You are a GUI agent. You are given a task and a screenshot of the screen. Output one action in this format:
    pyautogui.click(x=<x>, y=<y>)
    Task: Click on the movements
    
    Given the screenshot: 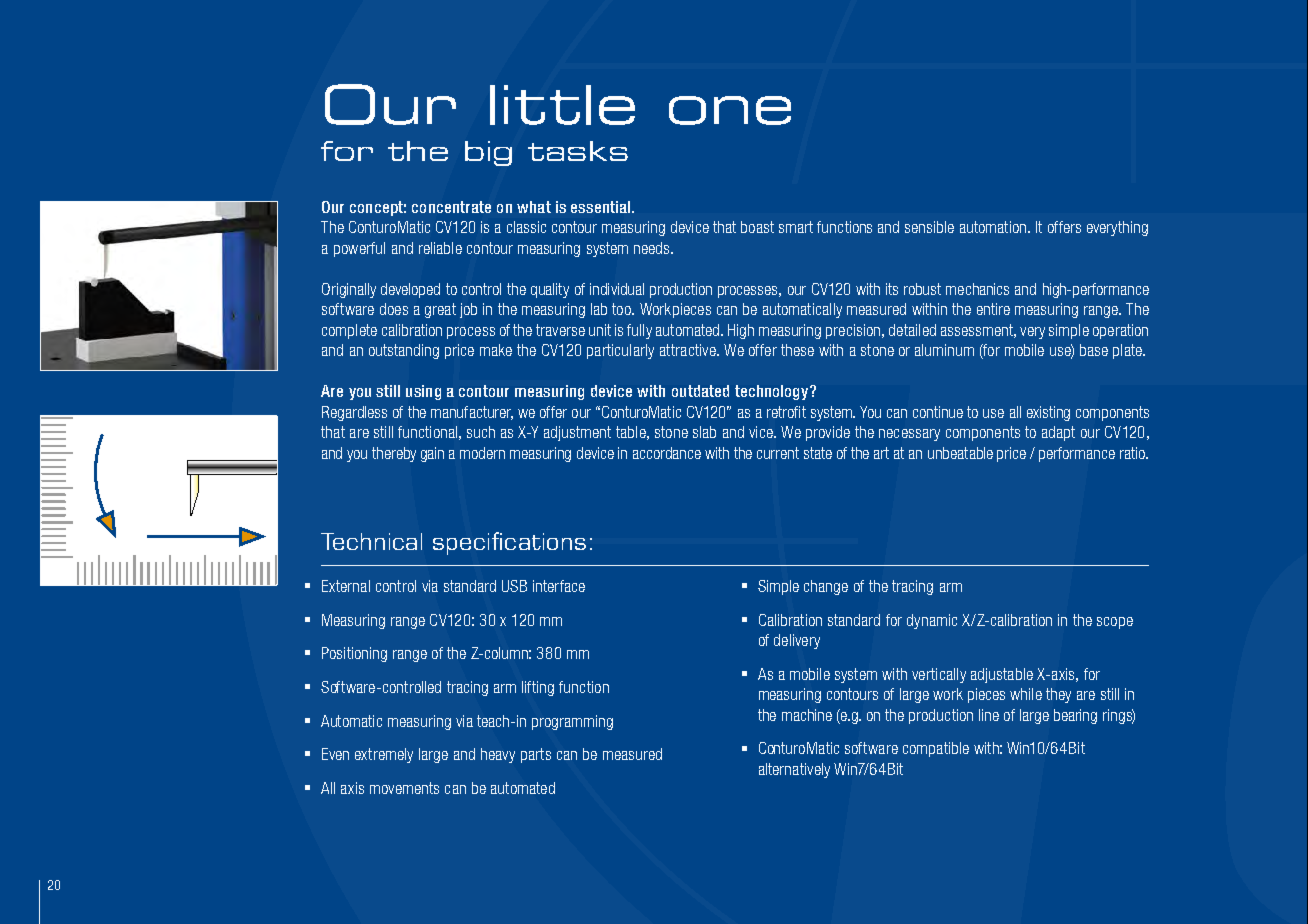 What is the action you would take?
    pyautogui.click(x=404, y=788)
